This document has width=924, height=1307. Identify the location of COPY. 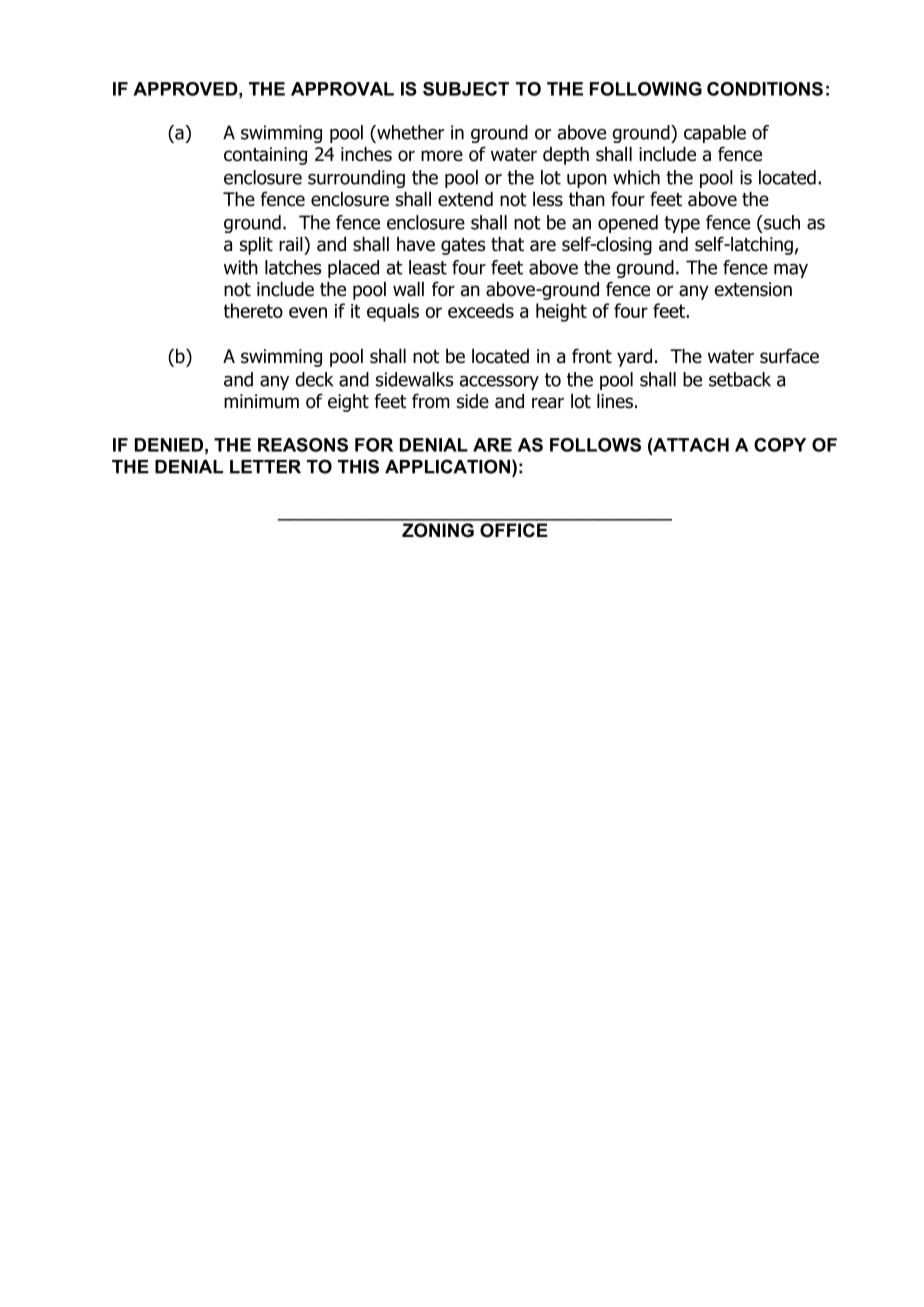
(780, 445).
